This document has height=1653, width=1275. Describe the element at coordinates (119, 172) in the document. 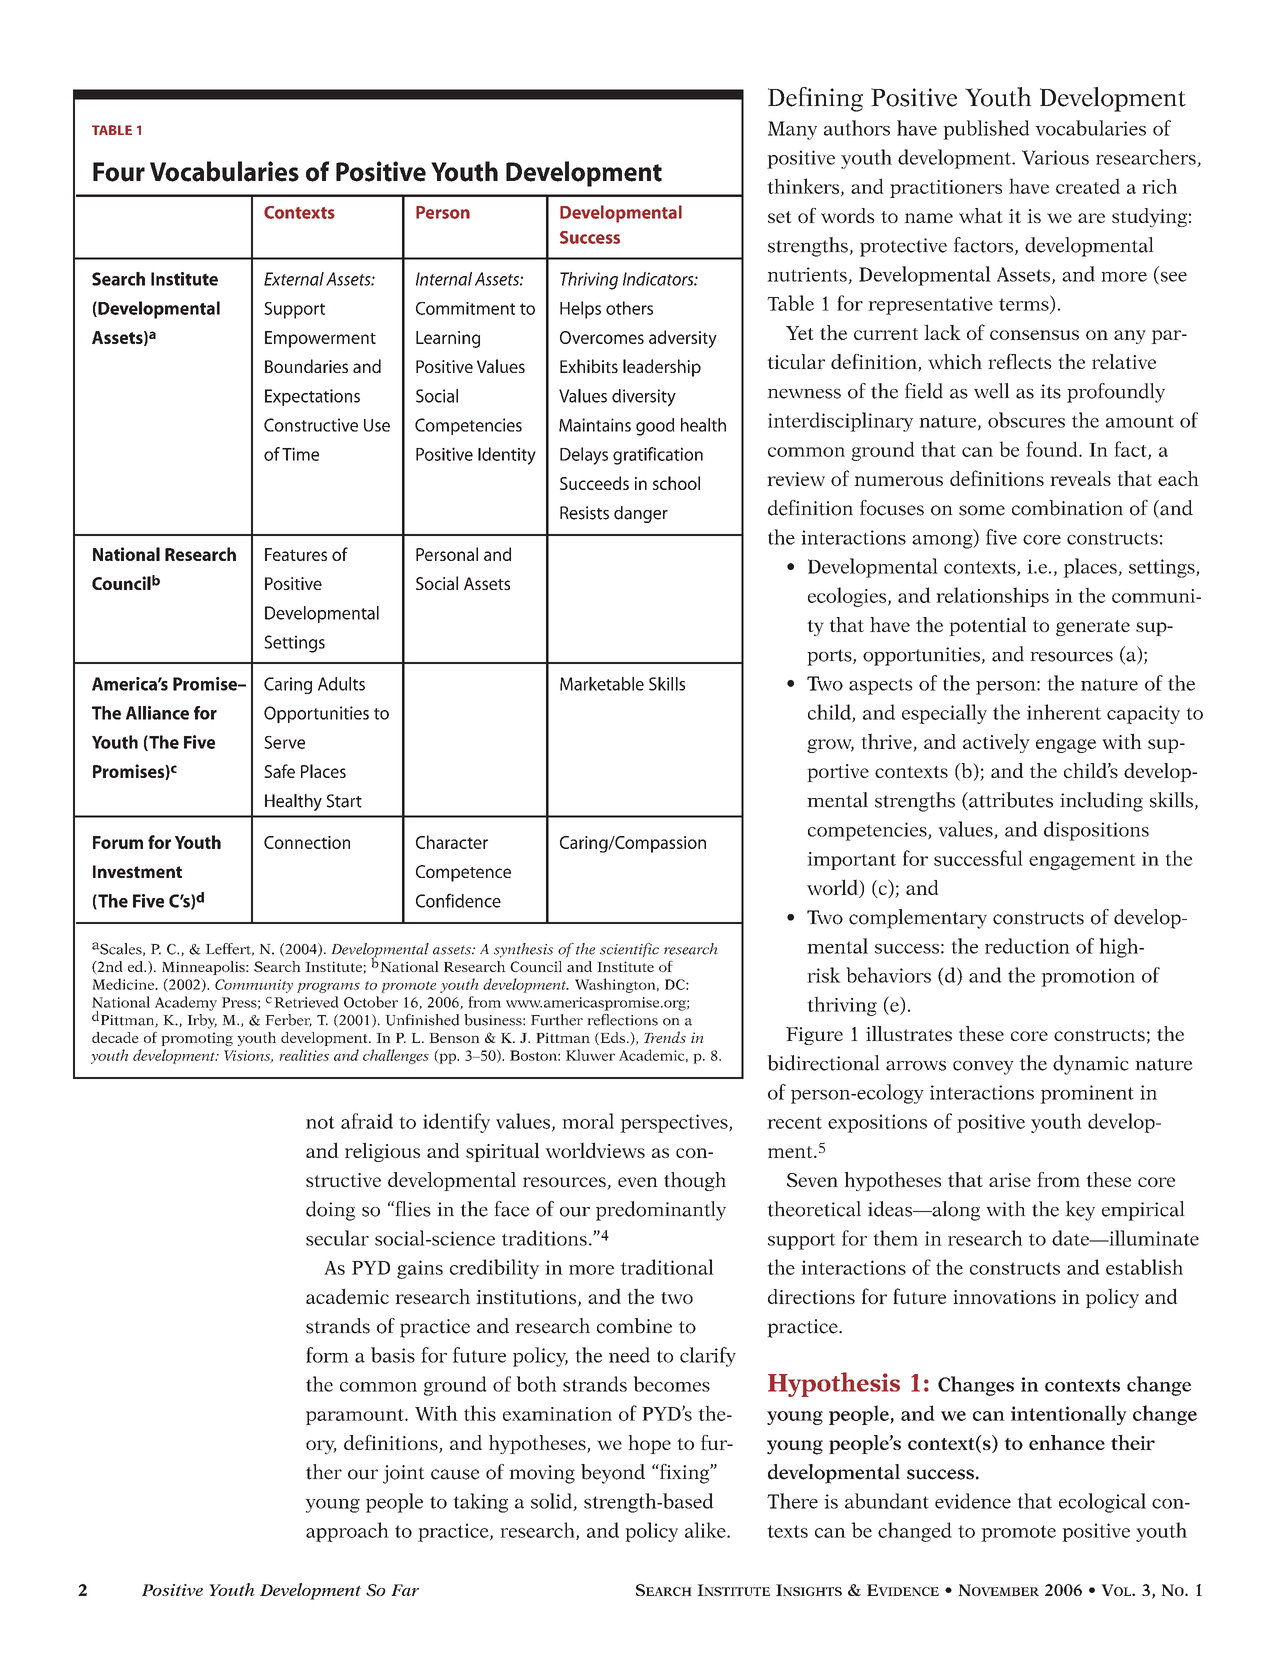

I see `Four` at that location.
